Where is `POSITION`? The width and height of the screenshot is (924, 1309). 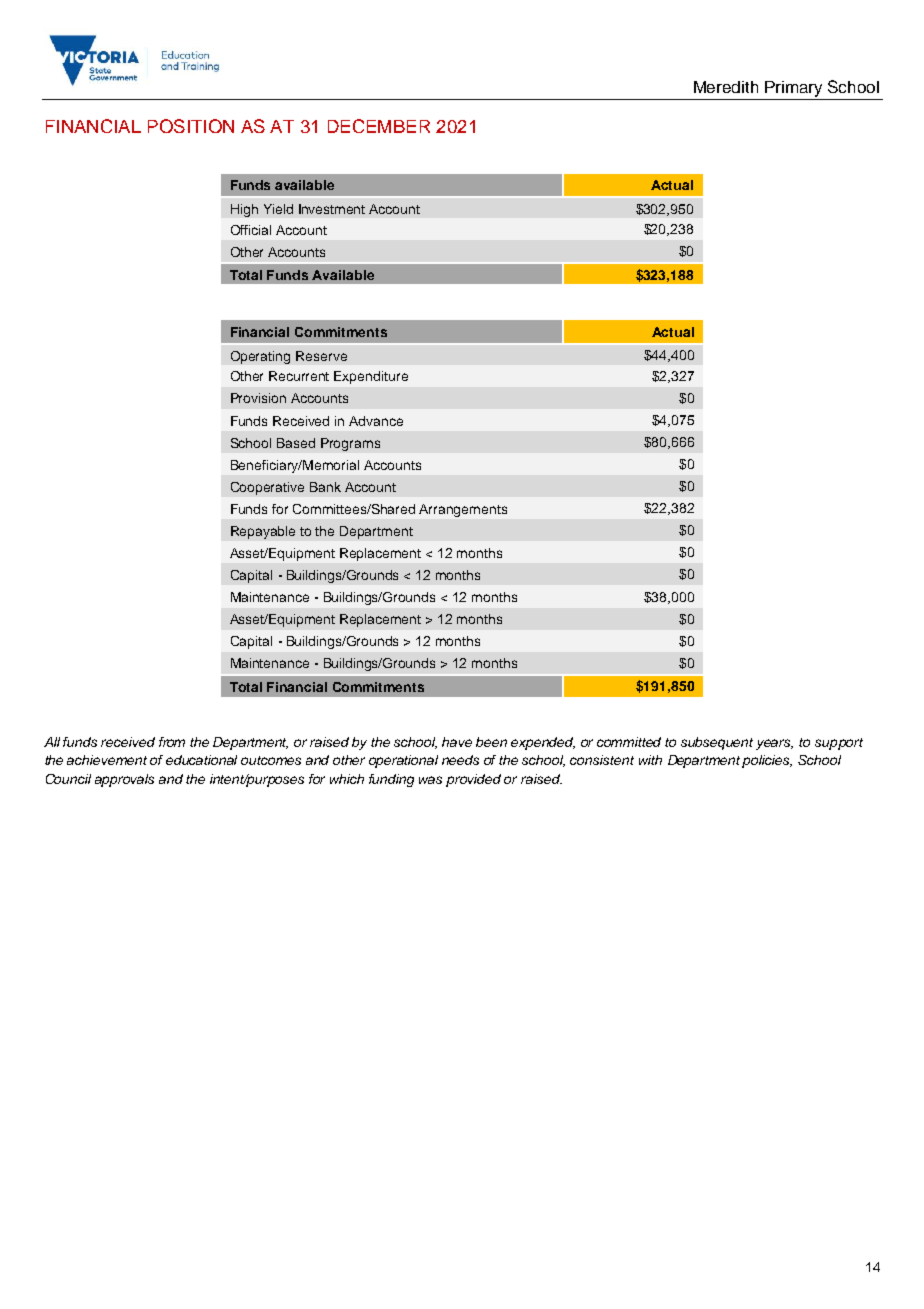
POSITION is located at coordinates (191, 126).
